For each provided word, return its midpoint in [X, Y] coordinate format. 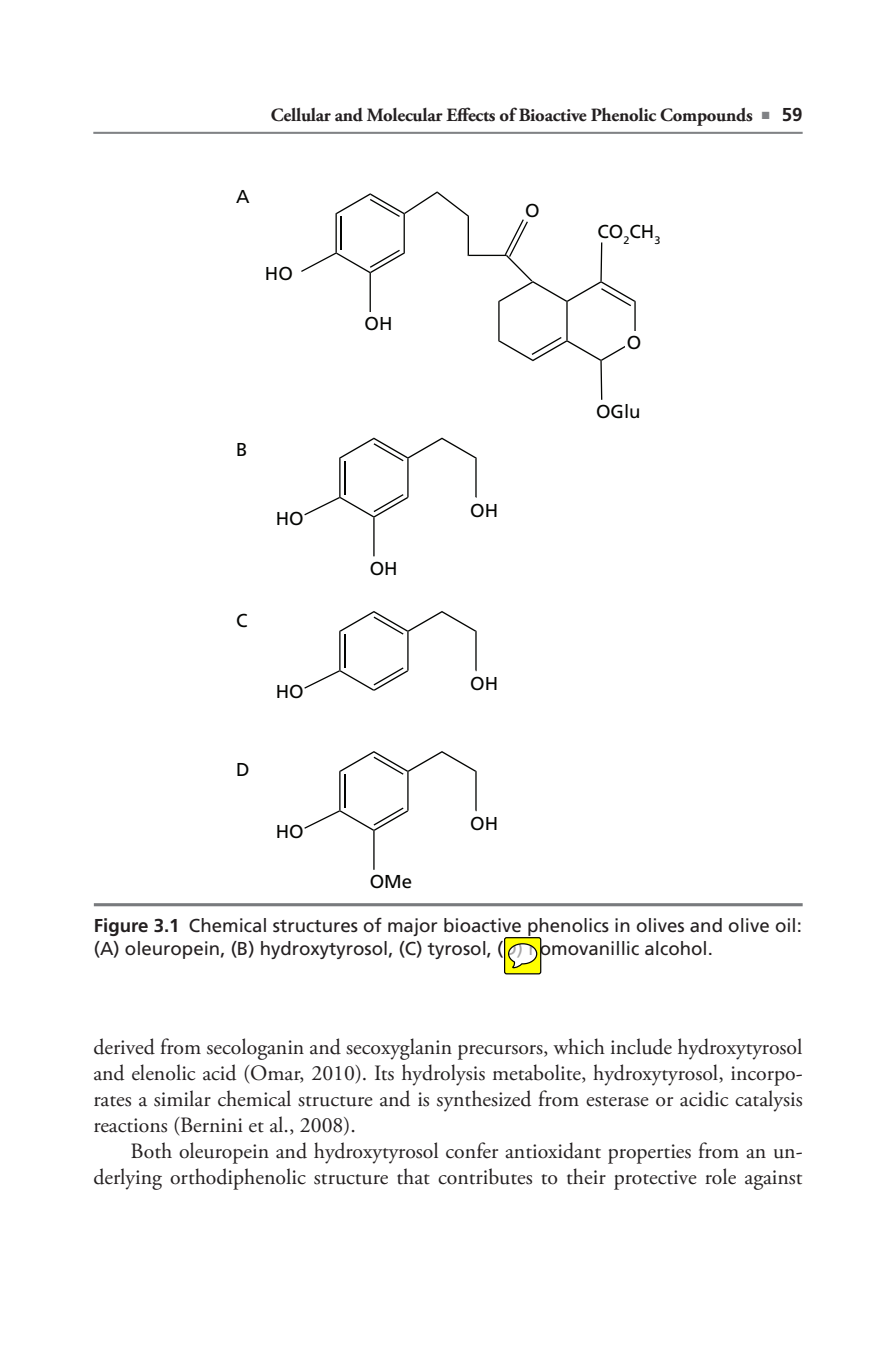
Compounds [706, 117]
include [641, 1046]
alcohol [675, 948]
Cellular [301, 114]
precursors [501, 1052]
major [413, 927]
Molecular [405, 115]
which [579, 1046]
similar [182, 1098]
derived [124, 1046]
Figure [121, 927]
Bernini [211, 1125]
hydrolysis [443, 1075]
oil [785, 925]
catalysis [768, 1101]
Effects [470, 114]
